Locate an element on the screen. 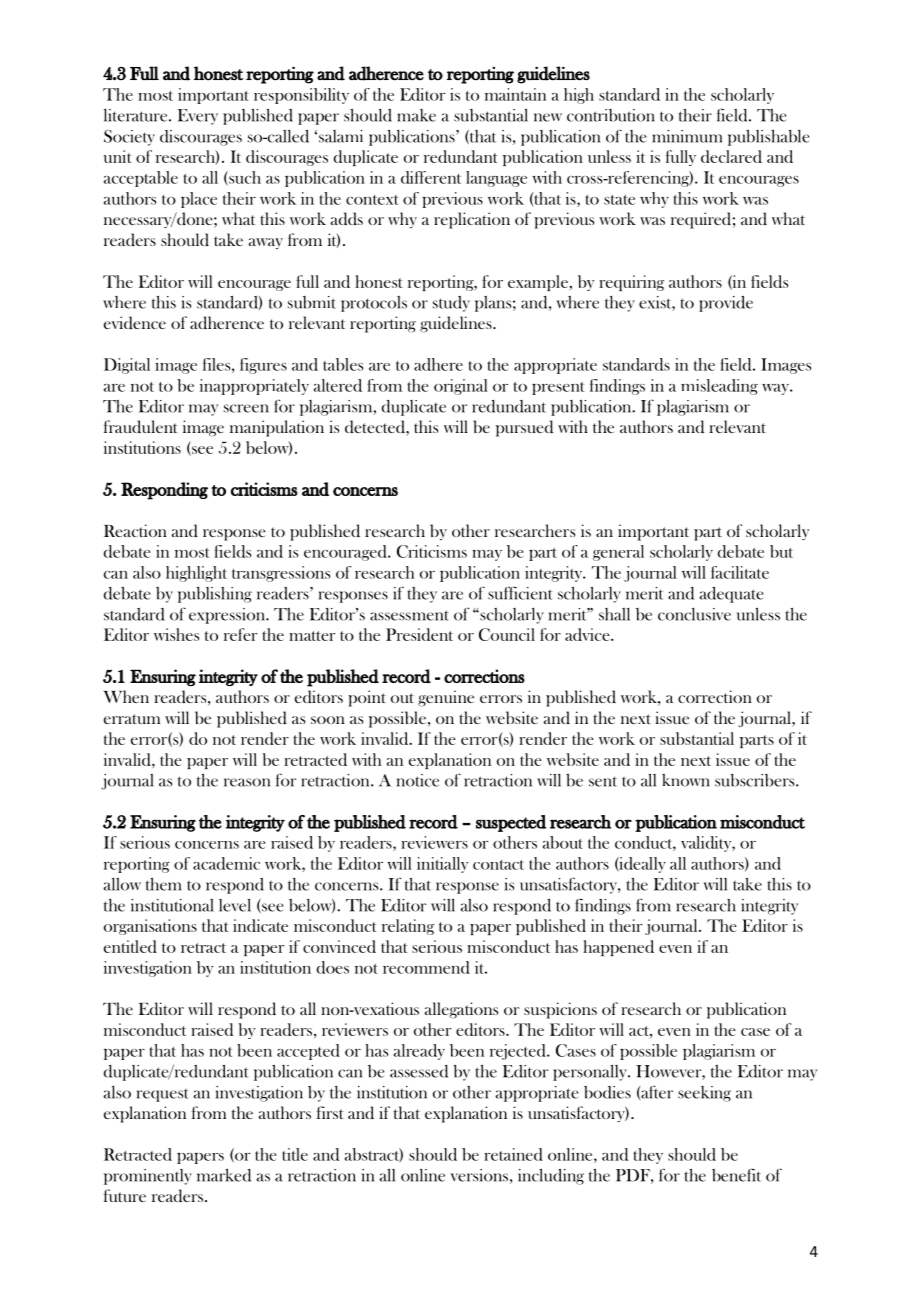 This screenshot has height=1316, width=904. academic is located at coordinates (226, 863).
